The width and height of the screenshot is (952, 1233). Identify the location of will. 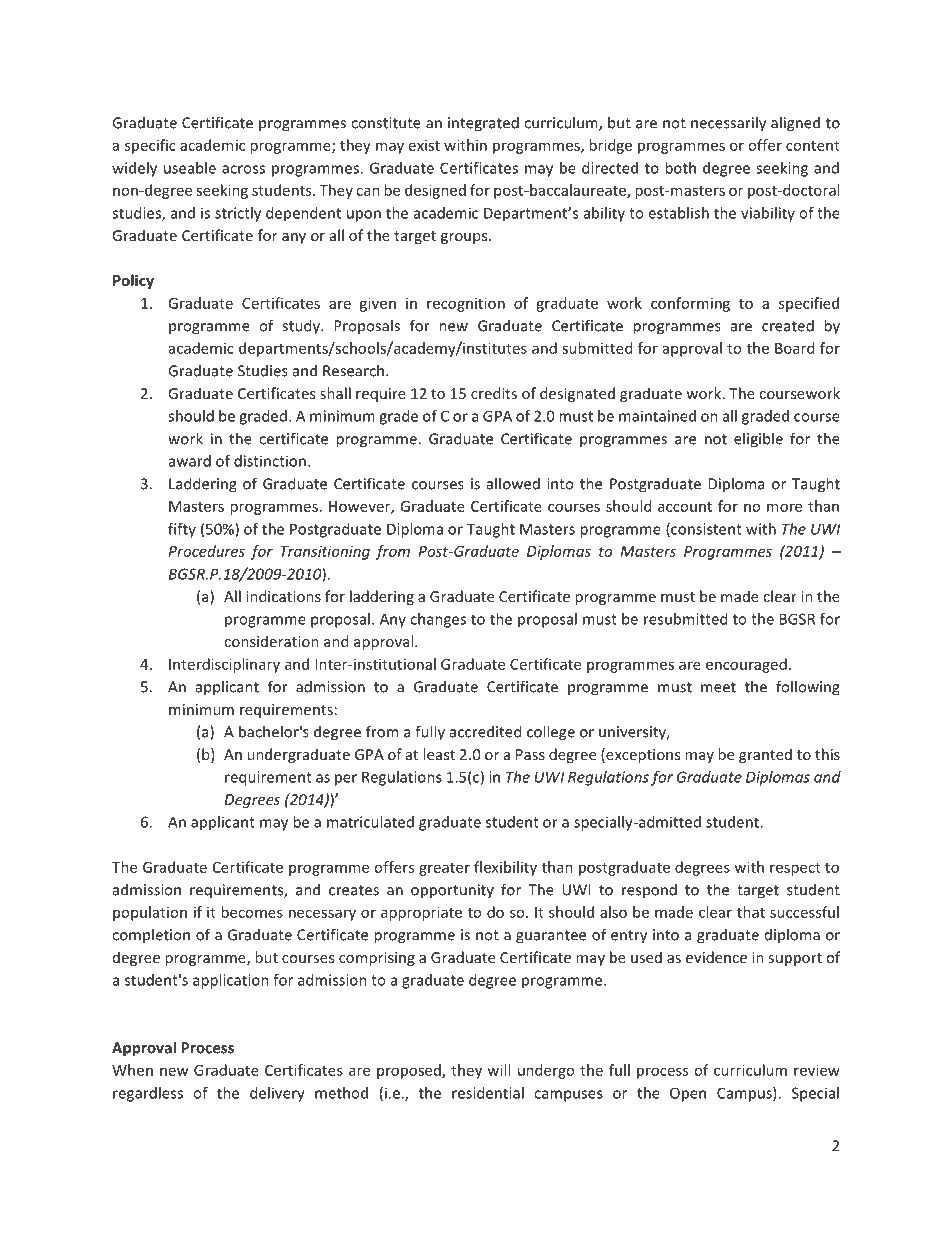
(498, 1070).
